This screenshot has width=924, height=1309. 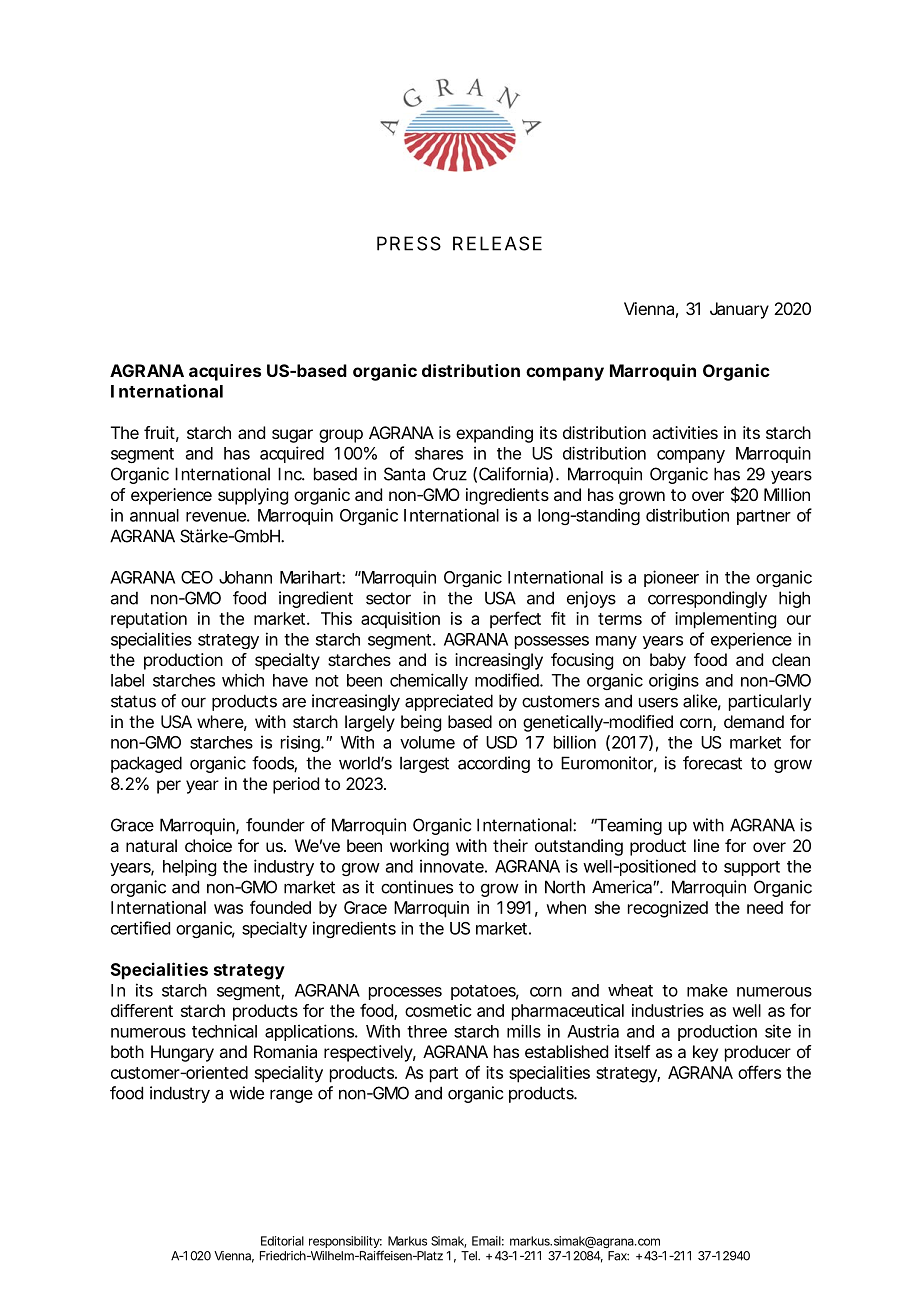 What do you see at coordinates (470, 1256) in the screenshot?
I see `Tel` at bounding box center [470, 1256].
